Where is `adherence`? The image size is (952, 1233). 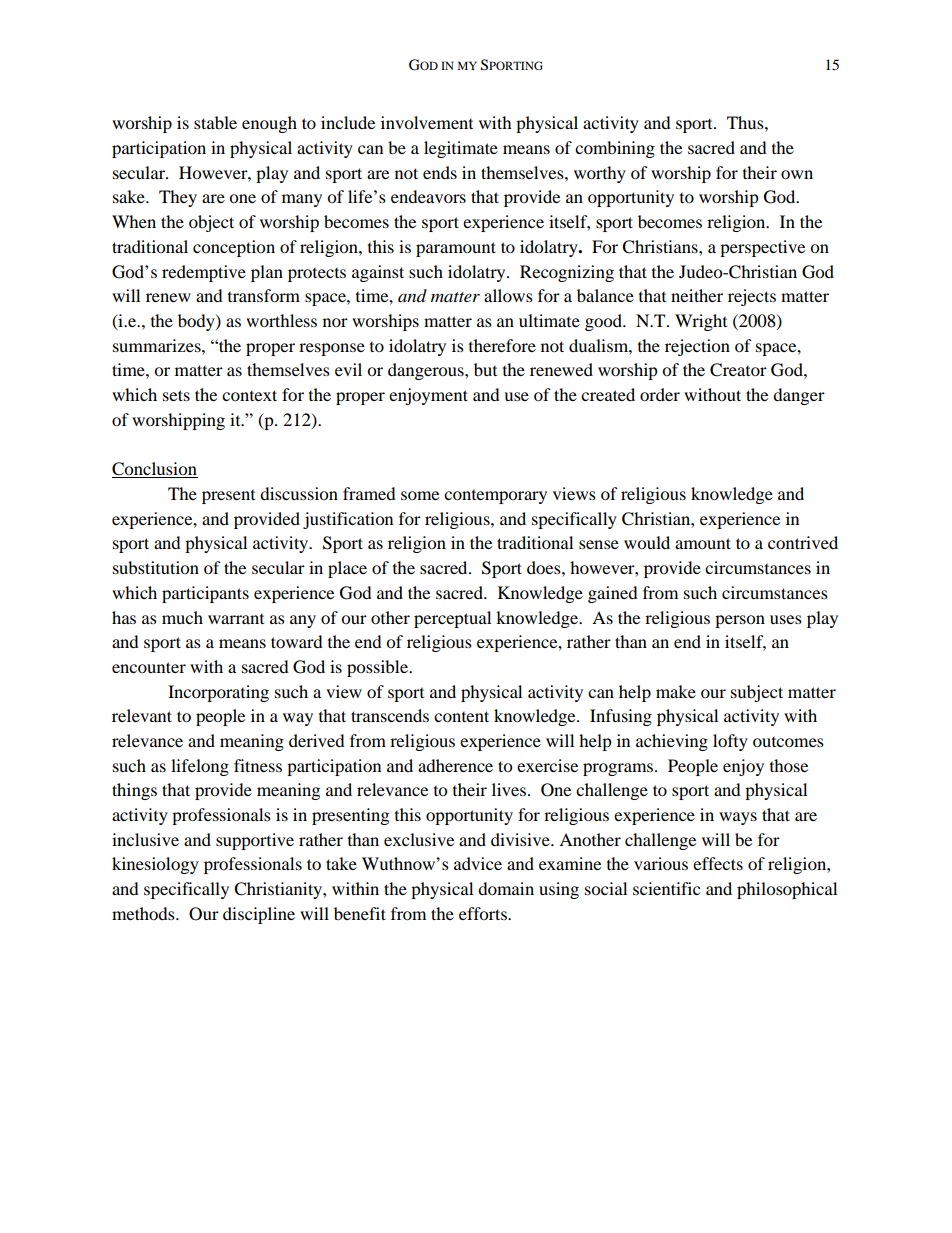
adherence is located at coordinates (455, 765).
